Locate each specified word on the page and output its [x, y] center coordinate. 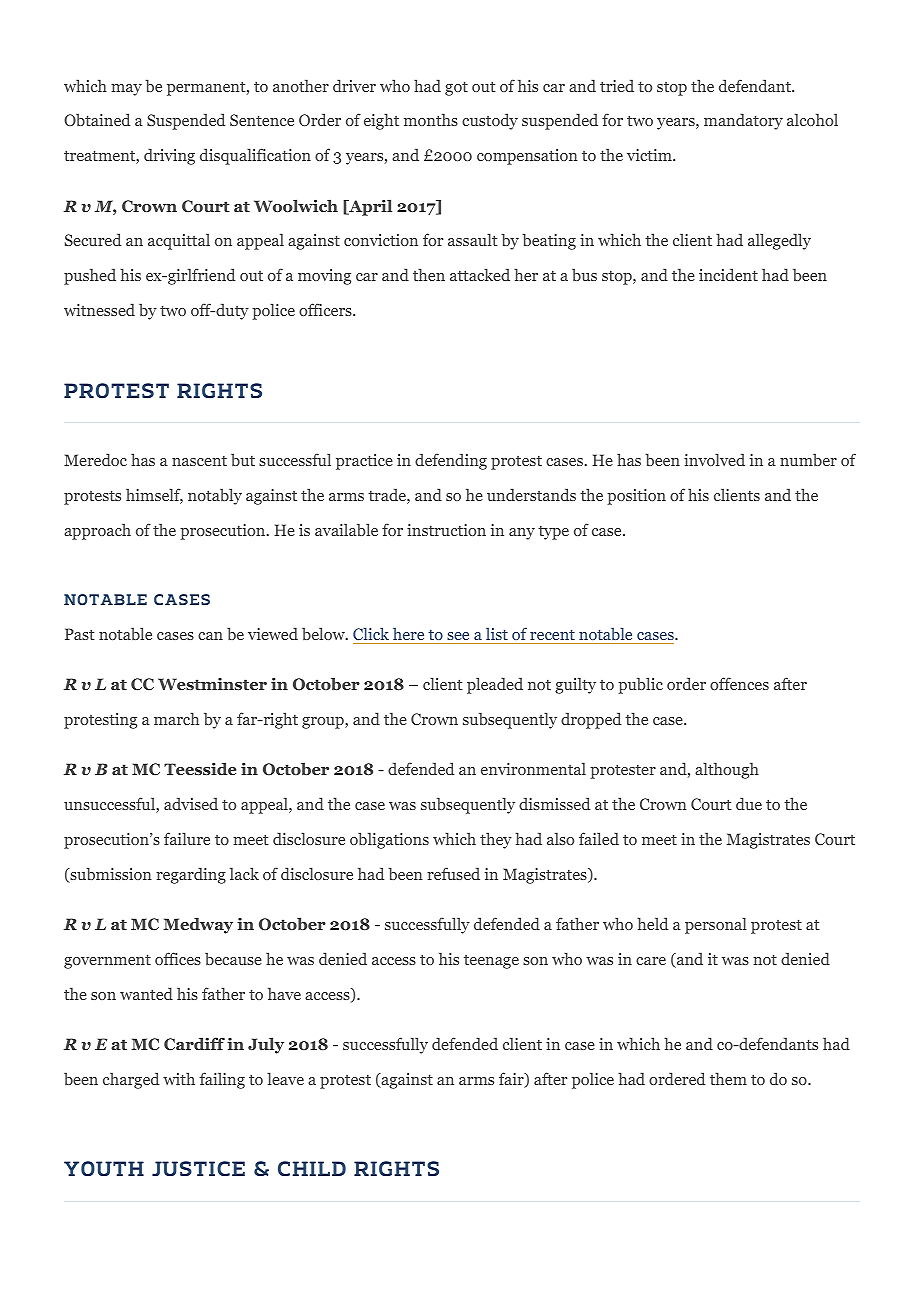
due [749, 803]
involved [714, 459]
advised [191, 803]
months [431, 119]
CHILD [312, 1168]
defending [451, 461]
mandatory [743, 121]
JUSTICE [198, 1169]
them [728, 1078]
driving [169, 156]
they [496, 840]
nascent [199, 460]
